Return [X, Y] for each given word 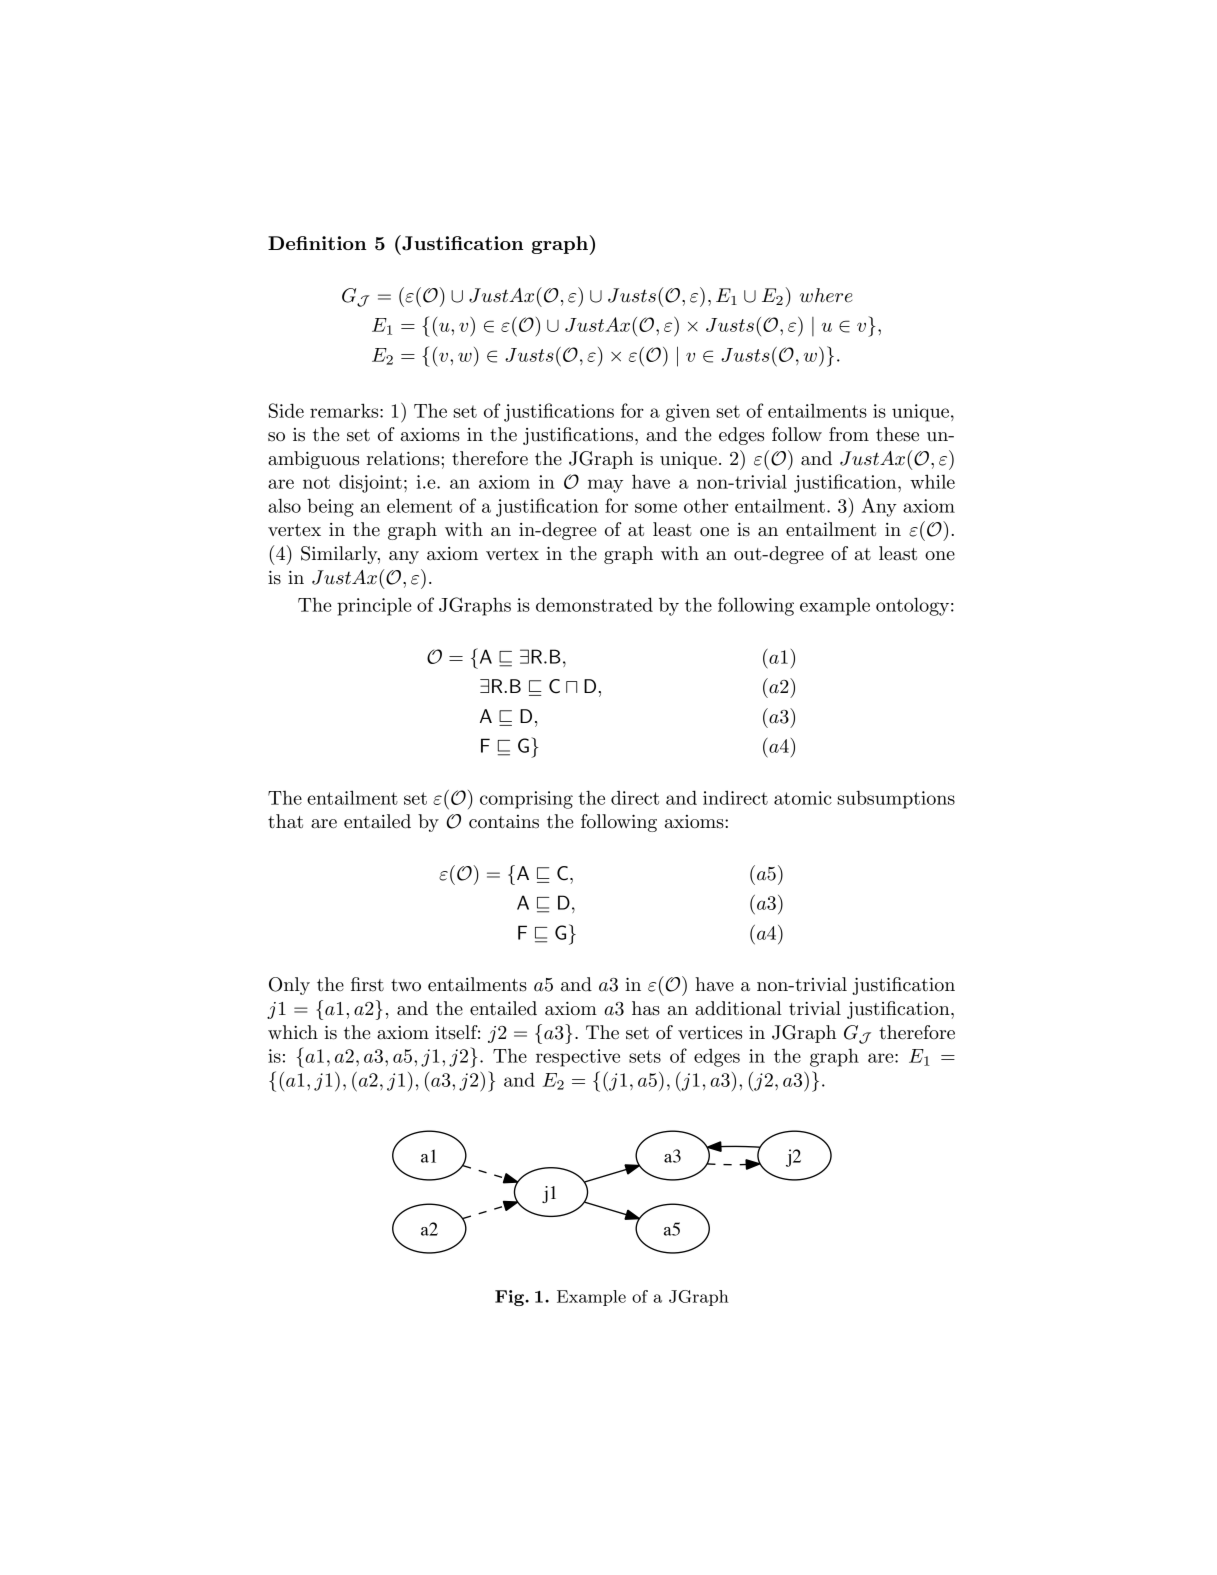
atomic [803, 798]
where [826, 295]
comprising [526, 800]
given [688, 413]
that [285, 821]
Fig [511, 1298]
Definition [317, 243]
